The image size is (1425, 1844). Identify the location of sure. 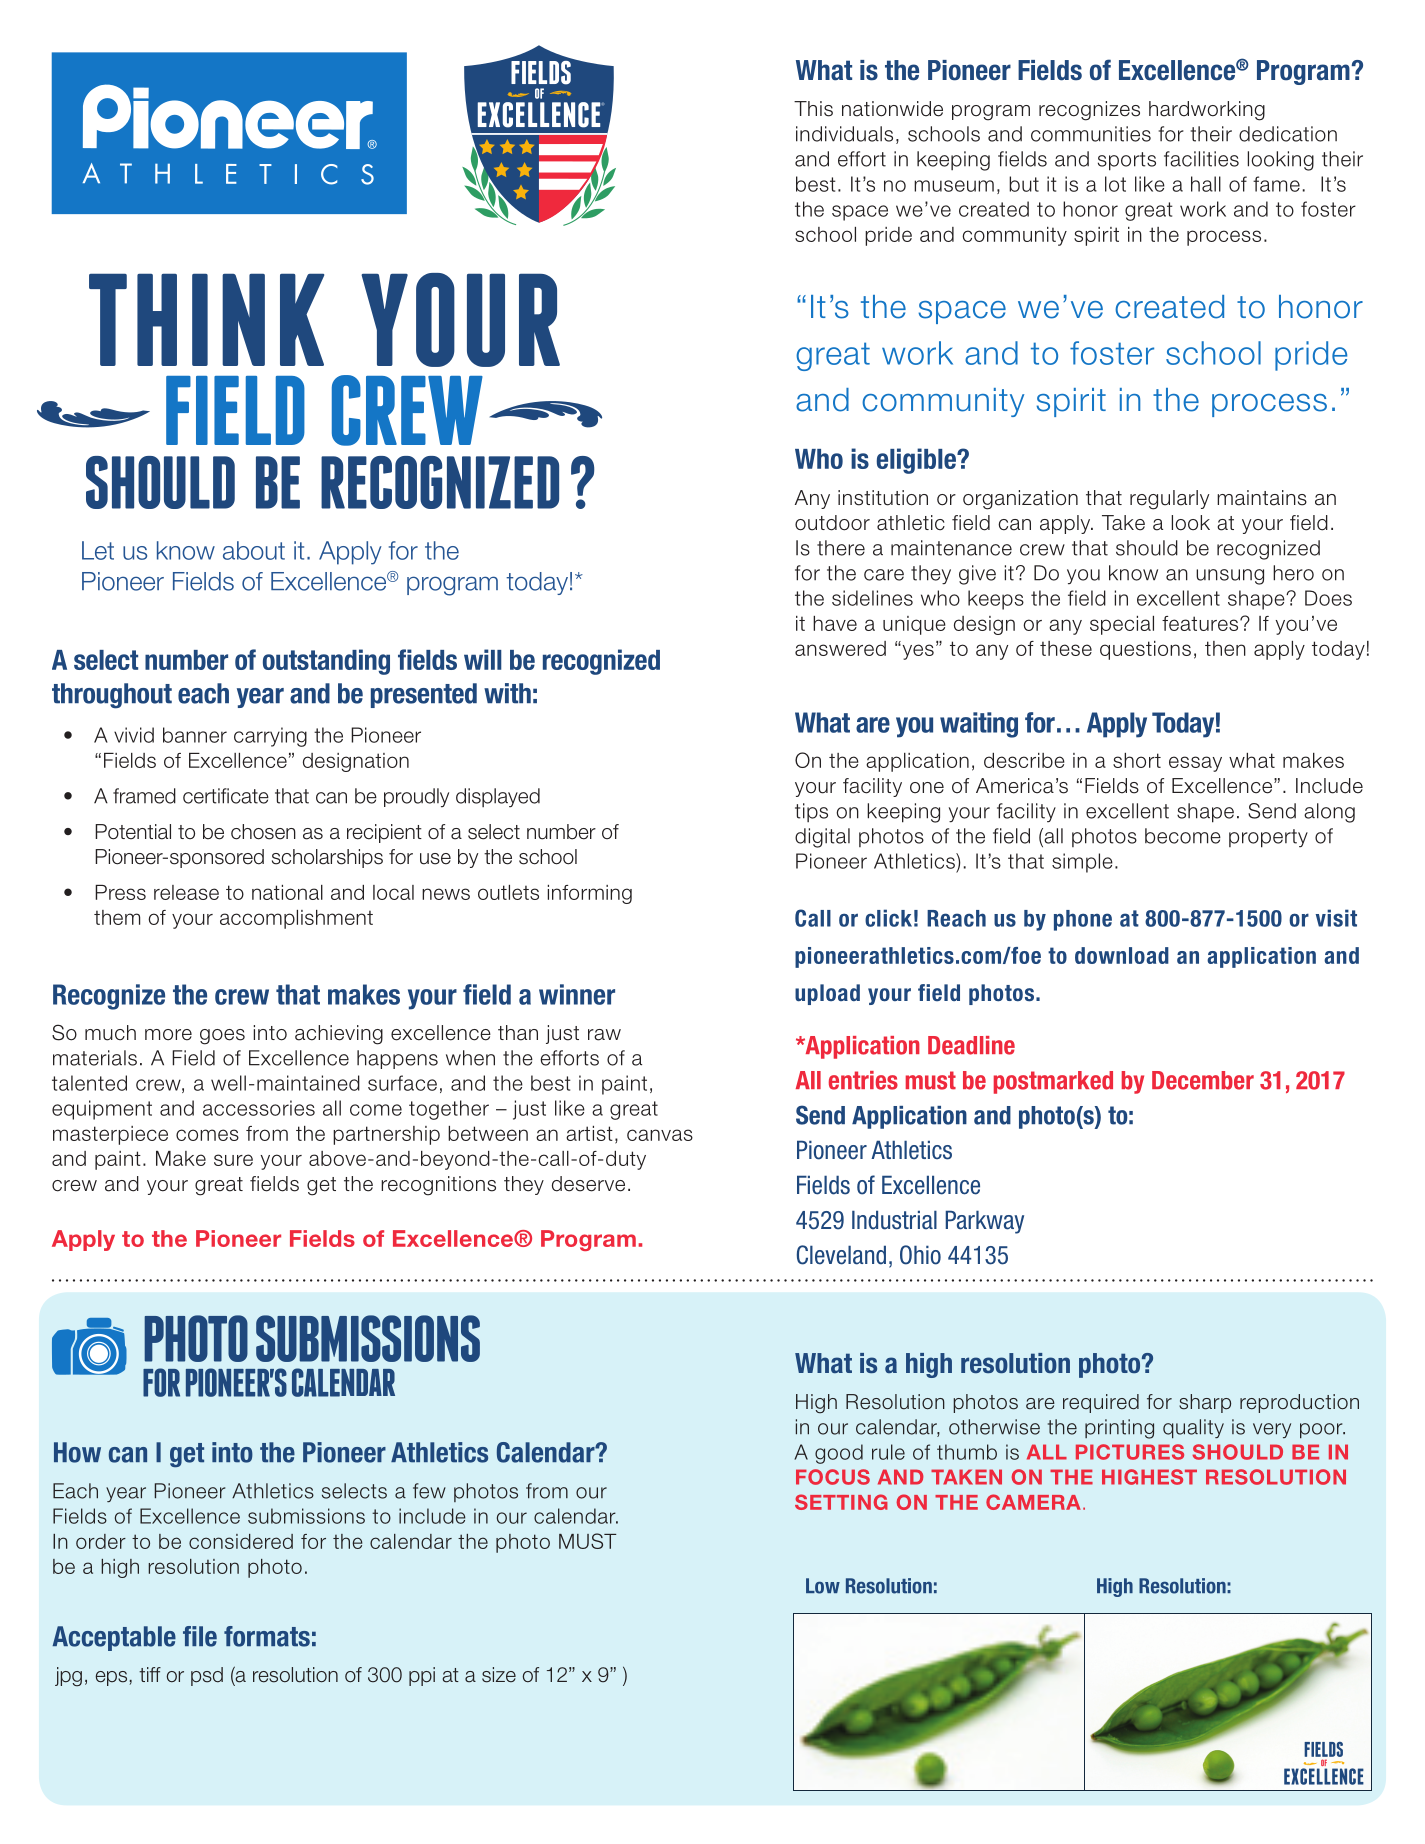
(233, 1160).
